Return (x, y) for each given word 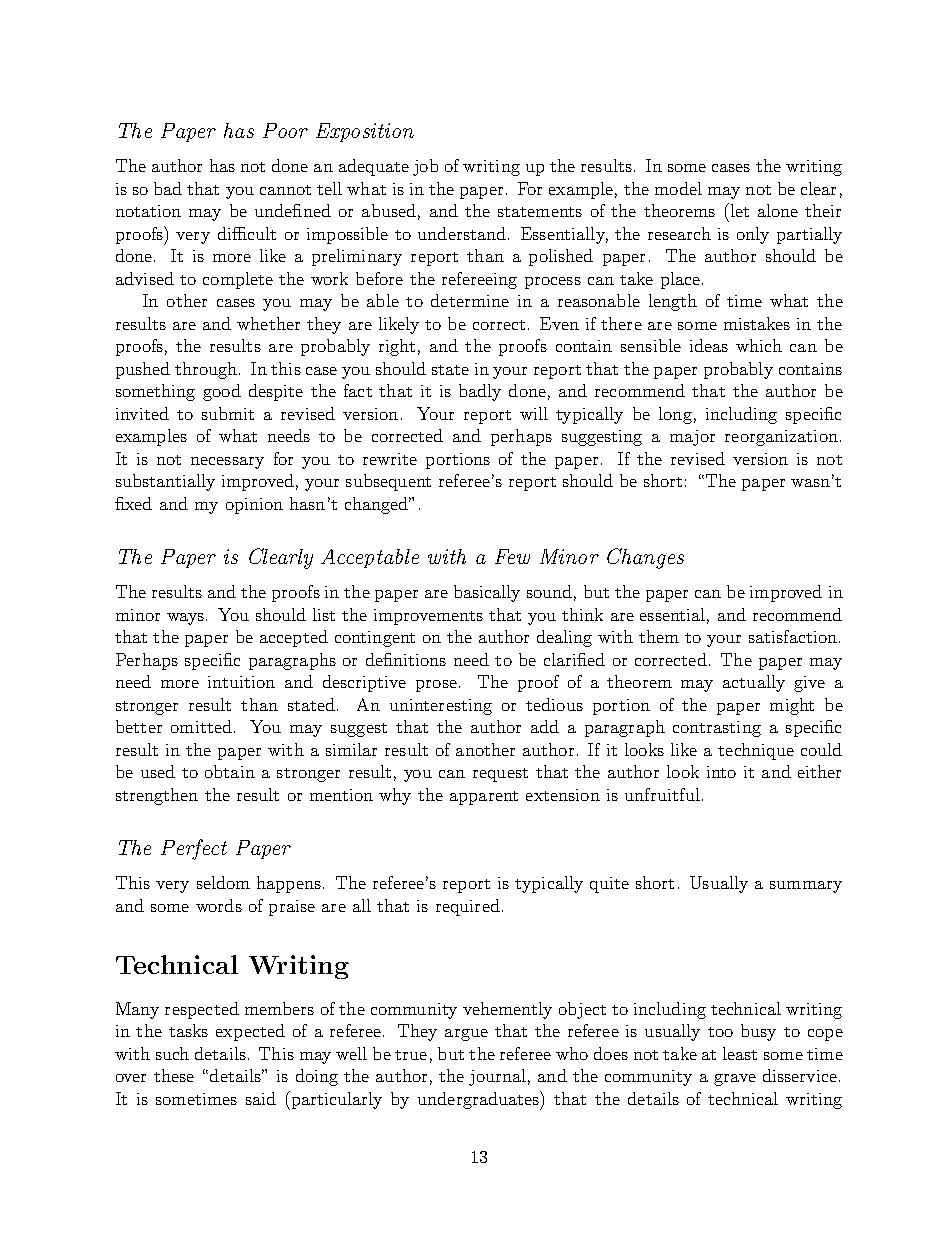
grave (735, 1080)
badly (480, 392)
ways (187, 619)
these (174, 1075)
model (678, 188)
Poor (285, 130)
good (222, 392)
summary (806, 887)
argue (466, 1035)
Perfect (194, 849)
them (659, 636)
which (759, 345)
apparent (484, 798)
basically (487, 593)
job (425, 167)
